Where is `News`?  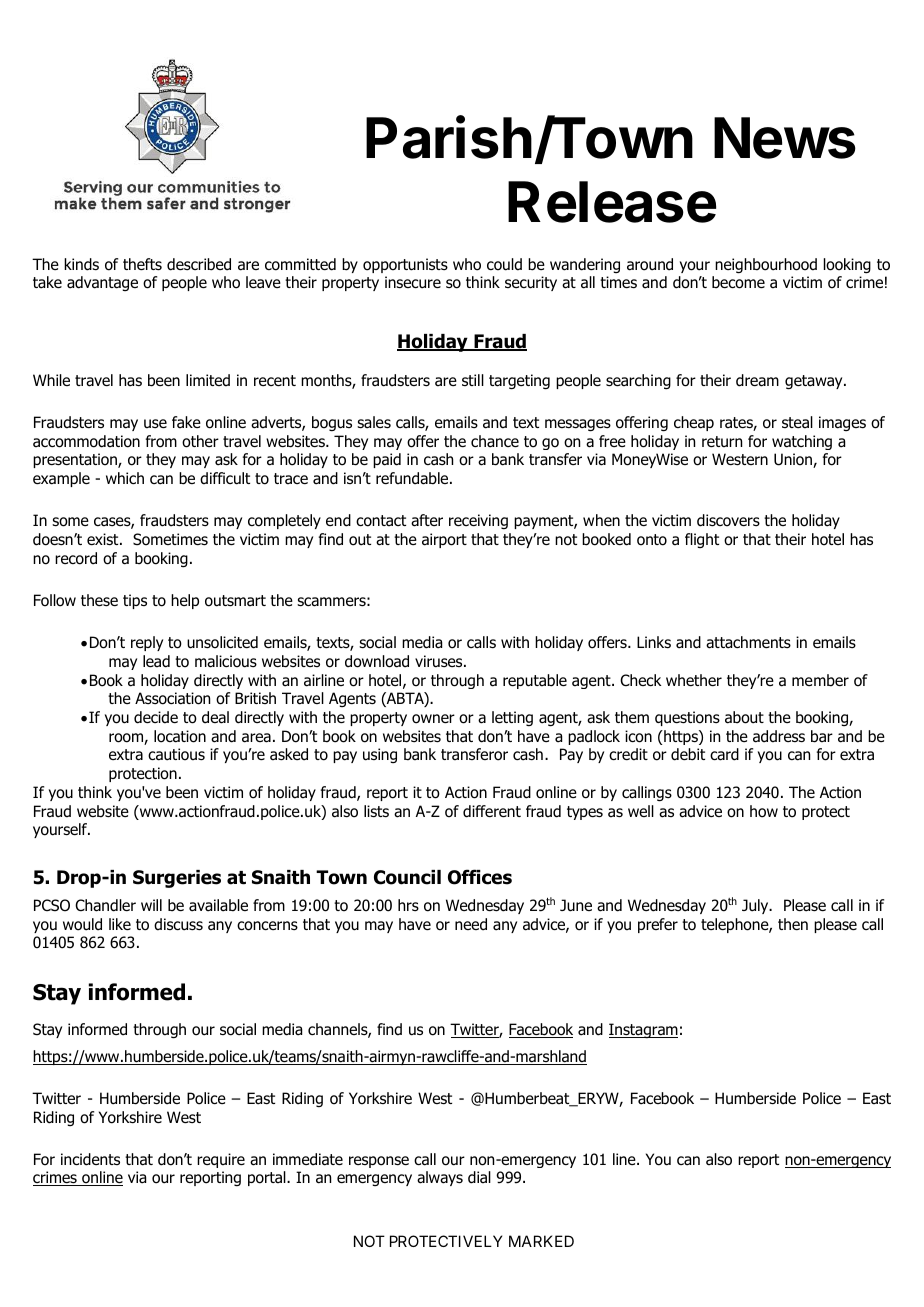
News is located at coordinates (785, 138).
